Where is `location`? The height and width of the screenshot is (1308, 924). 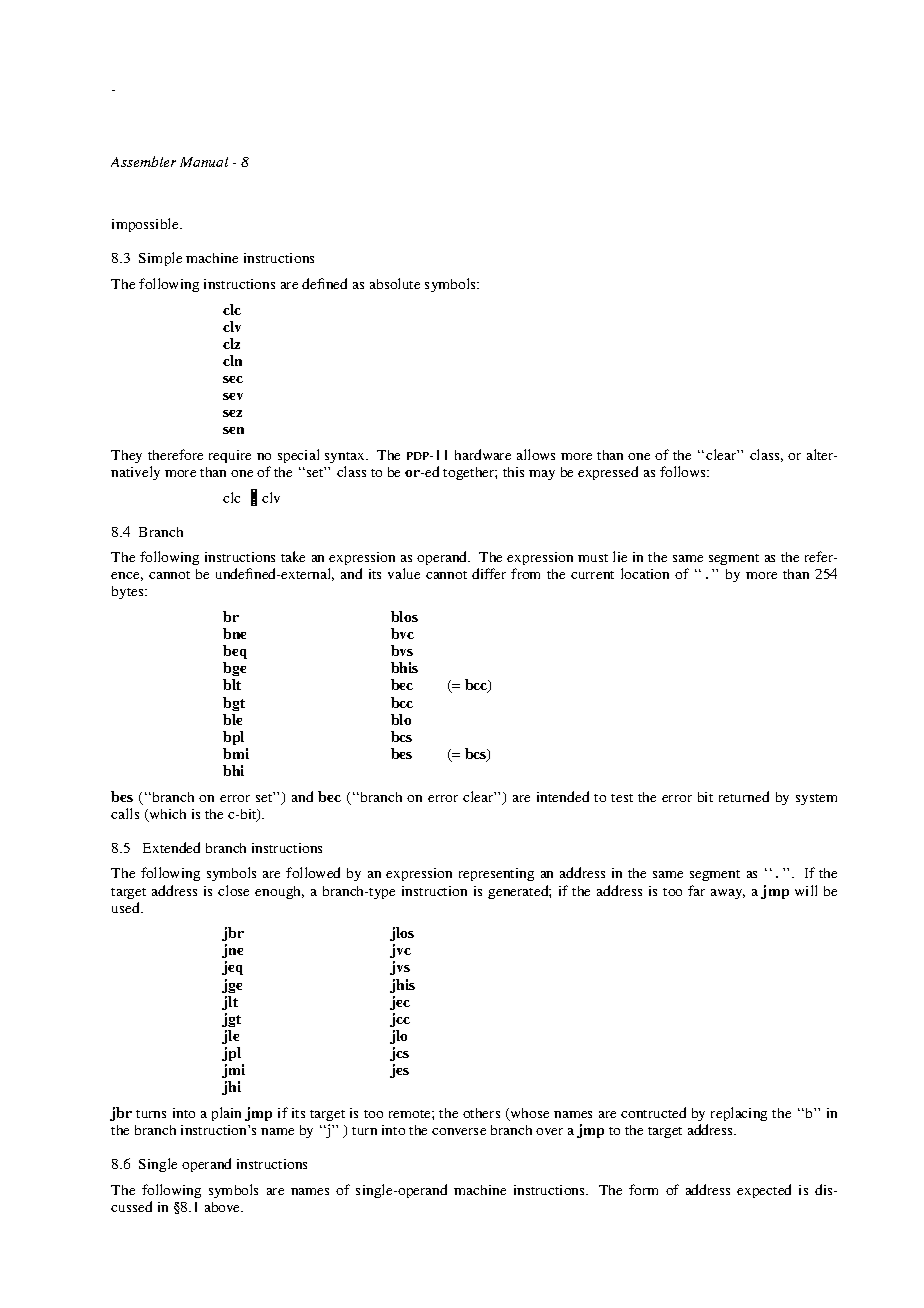
location is located at coordinates (645, 573).
